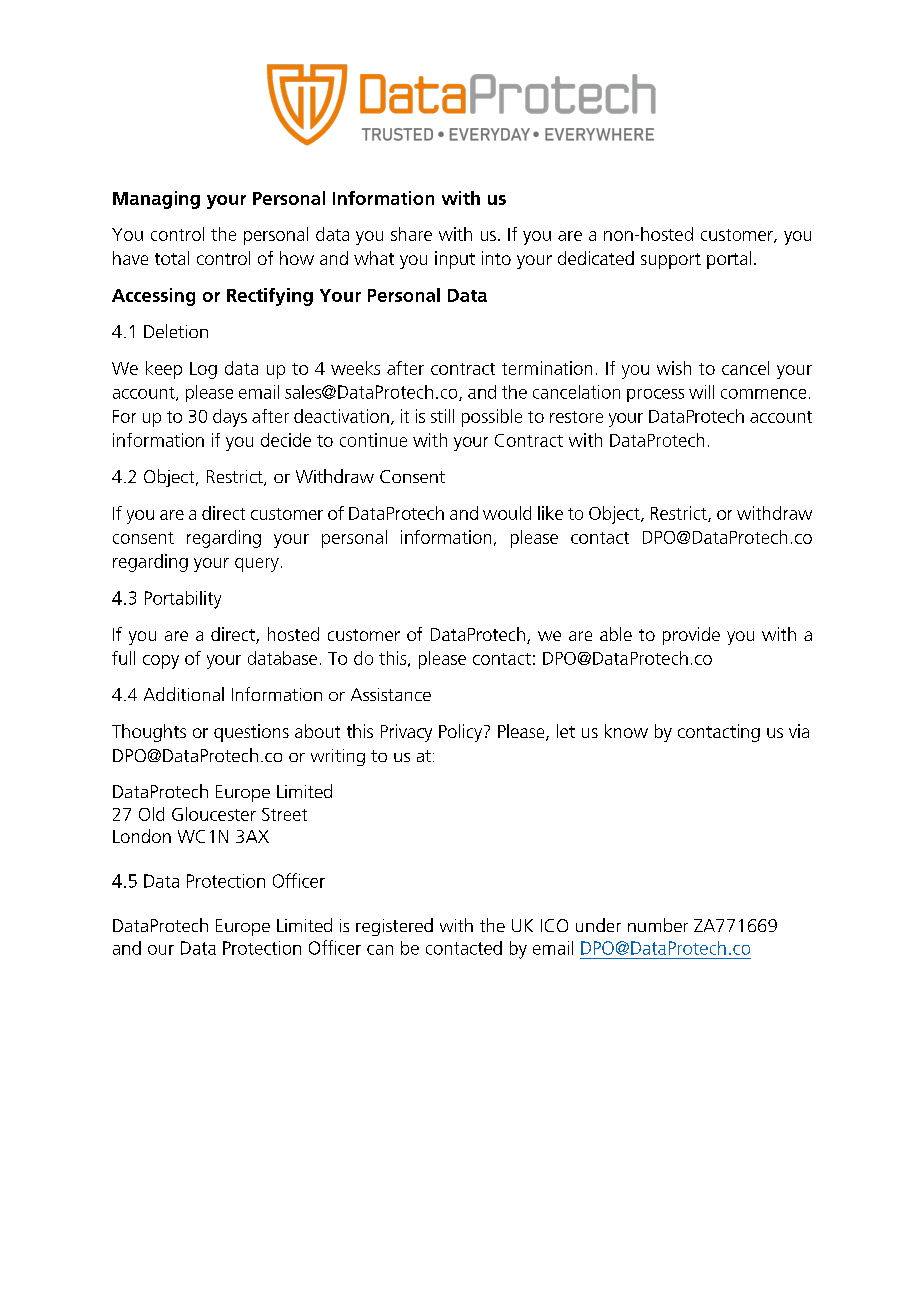  What do you see at coordinates (701, 392) in the screenshot?
I see `will` at bounding box center [701, 392].
